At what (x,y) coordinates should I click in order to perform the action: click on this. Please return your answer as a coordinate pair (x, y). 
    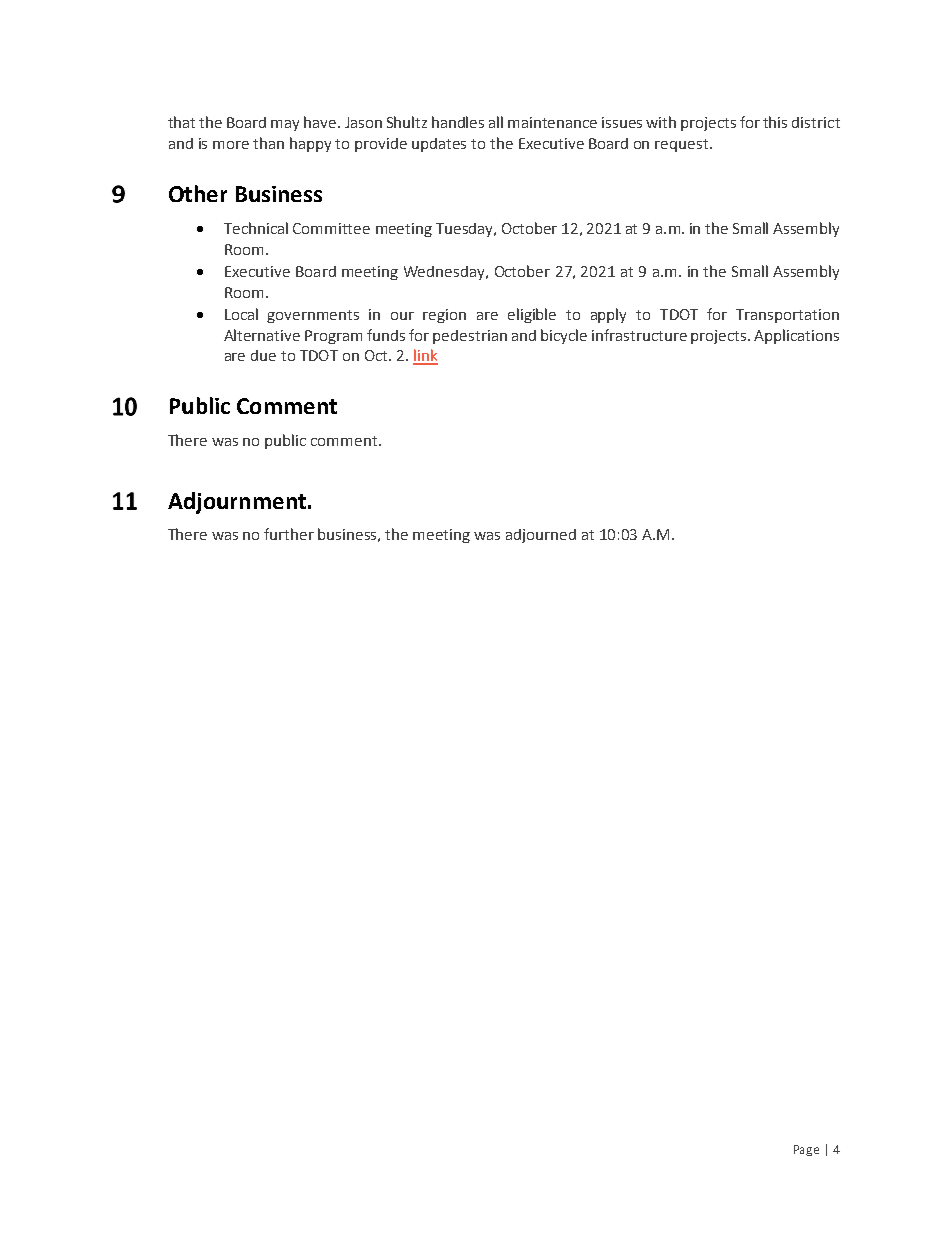
    Looking at the image, I should click on (775, 122).
